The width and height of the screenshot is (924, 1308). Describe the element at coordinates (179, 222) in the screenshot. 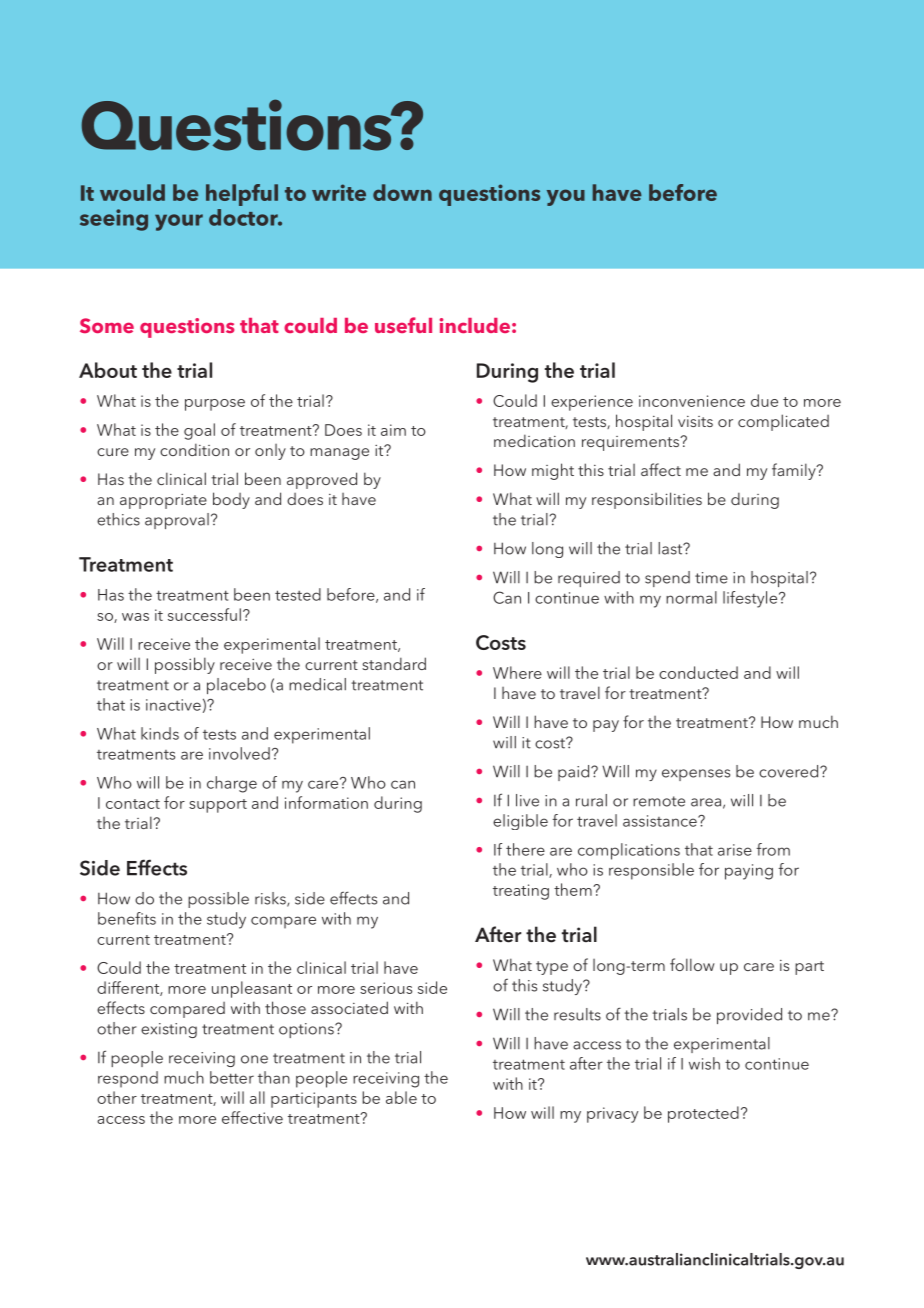

I see `your` at that location.
